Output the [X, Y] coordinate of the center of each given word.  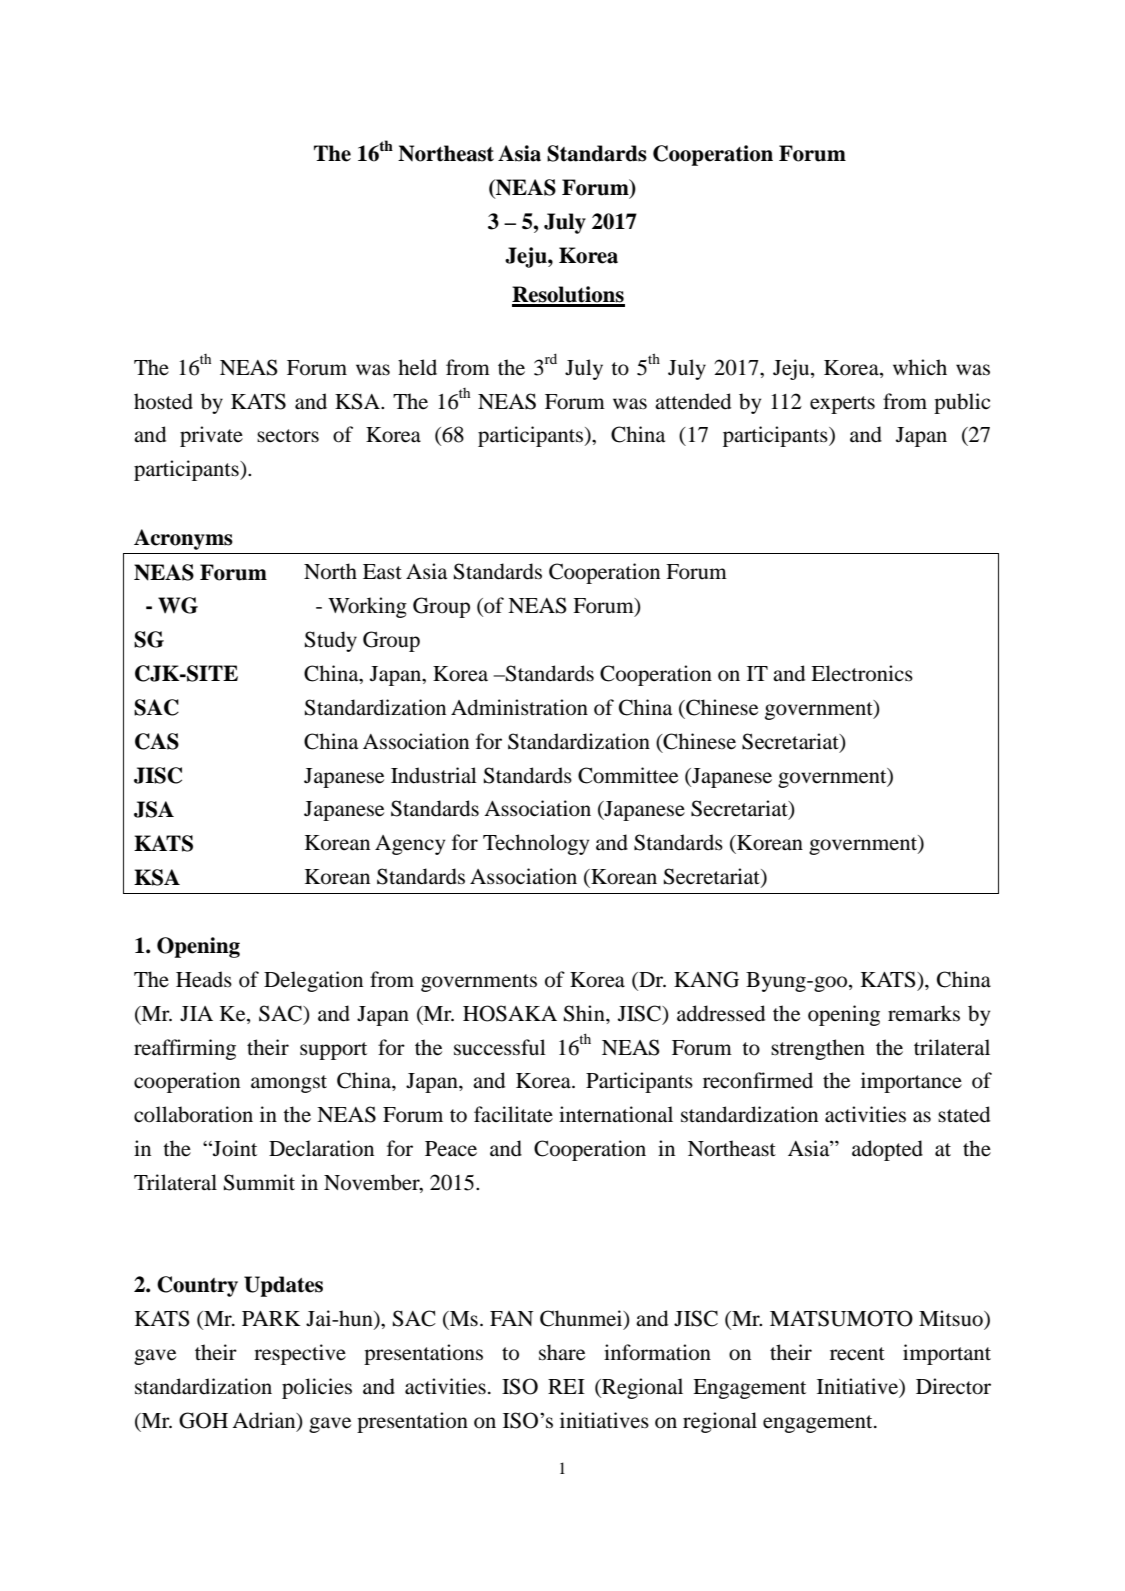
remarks [924, 1013]
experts [842, 405]
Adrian [265, 1420]
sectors [288, 436]
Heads [204, 979]
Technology [536, 844]
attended [693, 401]
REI [566, 1386]
